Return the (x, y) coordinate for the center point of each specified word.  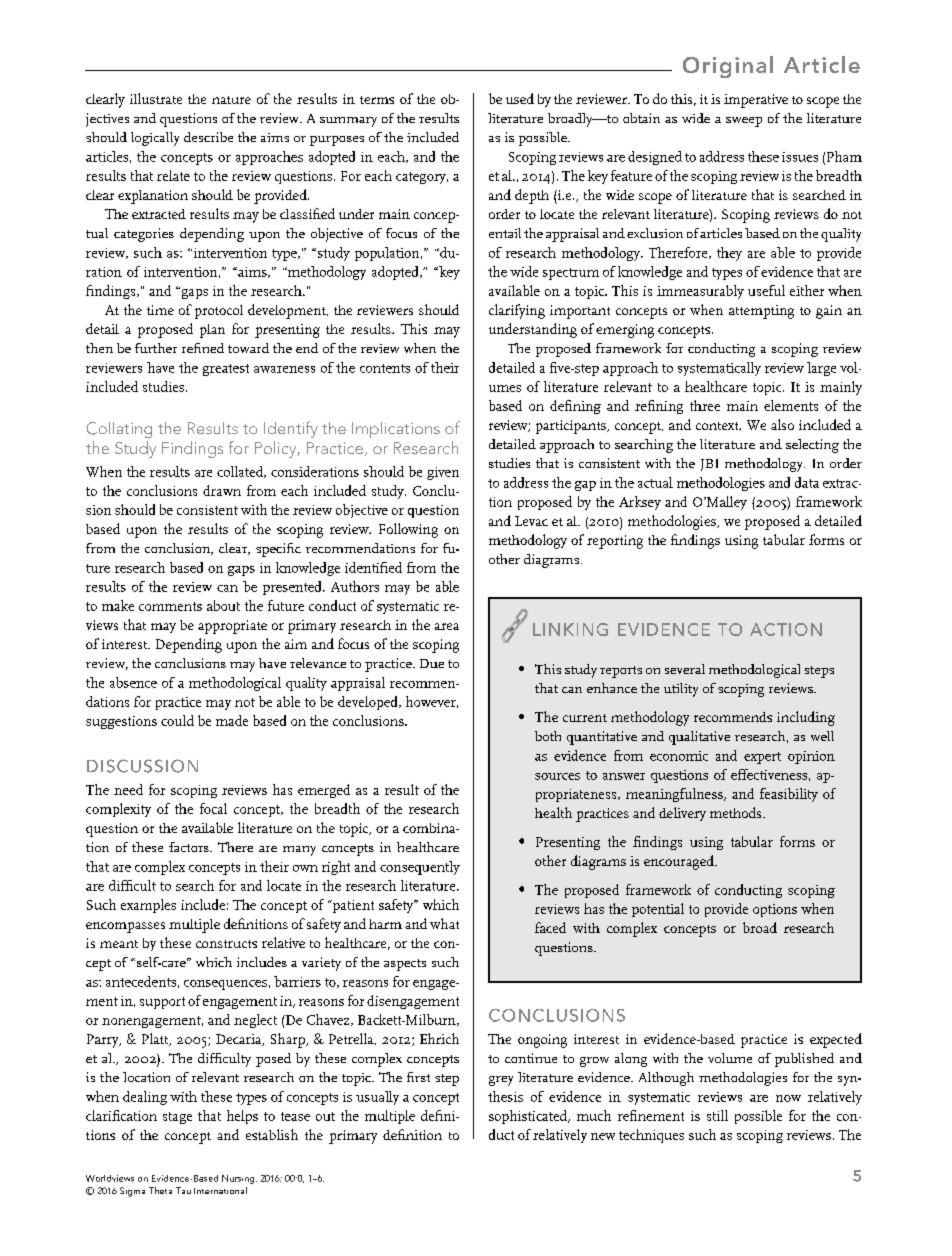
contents (385, 368)
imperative (756, 101)
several (685, 669)
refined (203, 348)
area (447, 626)
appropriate (232, 627)
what (444, 923)
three (705, 405)
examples (148, 906)
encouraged (680, 862)
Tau (183, 1190)
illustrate (156, 98)
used (520, 98)
